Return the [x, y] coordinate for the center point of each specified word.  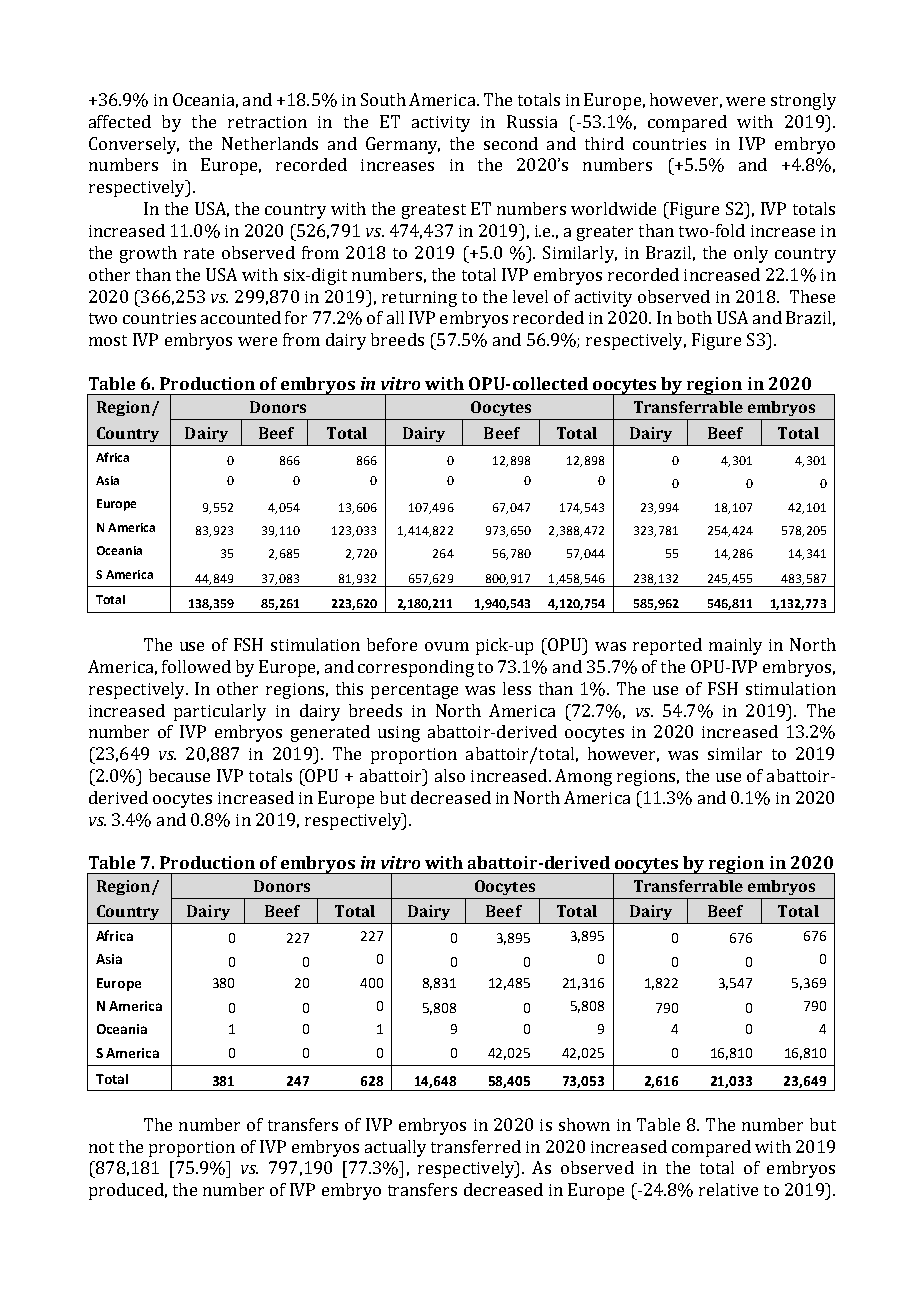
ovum [447, 646]
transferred [476, 1146]
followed [196, 666]
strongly [803, 101]
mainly [735, 646]
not [101, 1147]
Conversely [134, 145]
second [511, 143]
